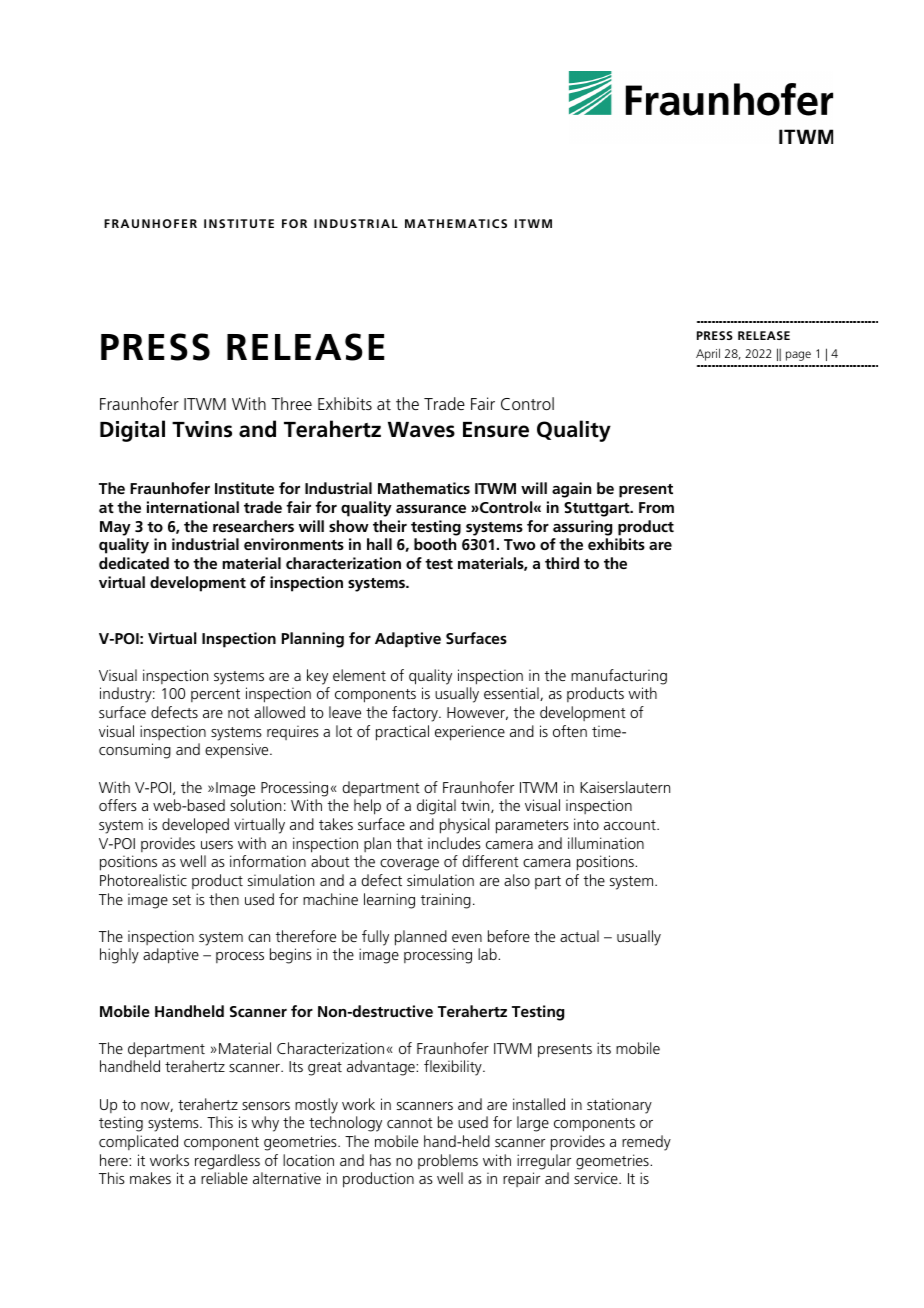 The image size is (924, 1308). Describe the element at coordinates (606, 843) in the screenshot. I see `illumination` at that location.
